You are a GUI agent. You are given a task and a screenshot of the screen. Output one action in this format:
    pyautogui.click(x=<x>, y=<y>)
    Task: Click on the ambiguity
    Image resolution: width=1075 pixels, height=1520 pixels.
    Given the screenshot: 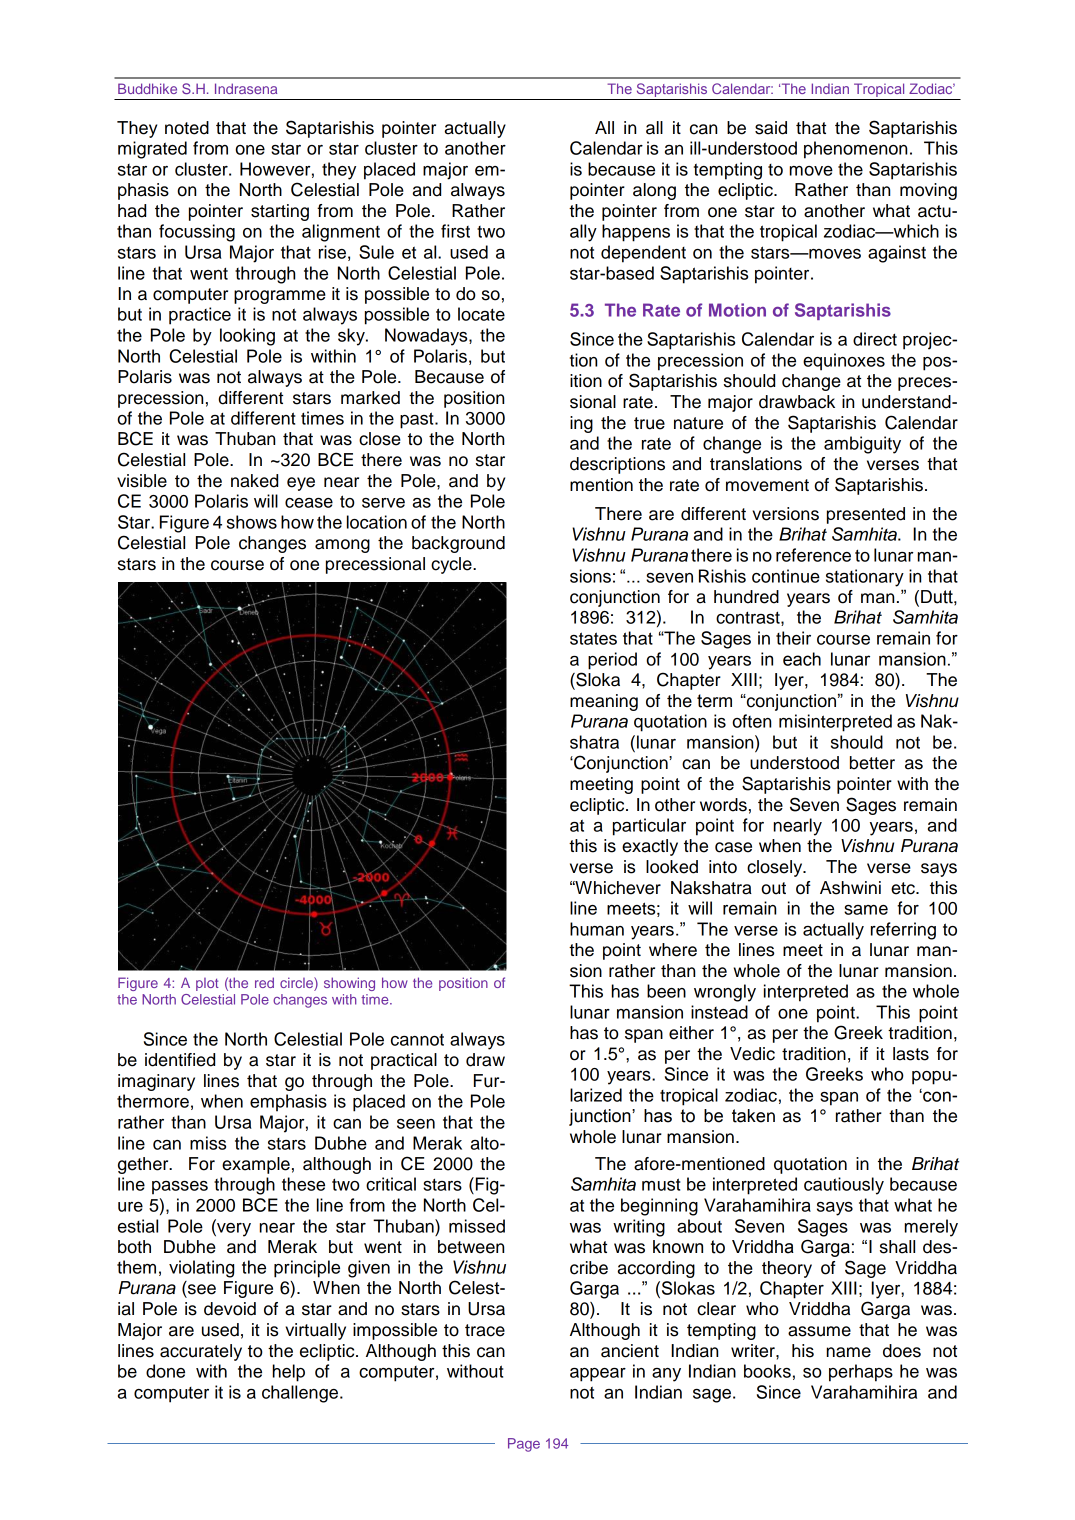 What is the action you would take?
    pyautogui.click(x=862, y=445)
